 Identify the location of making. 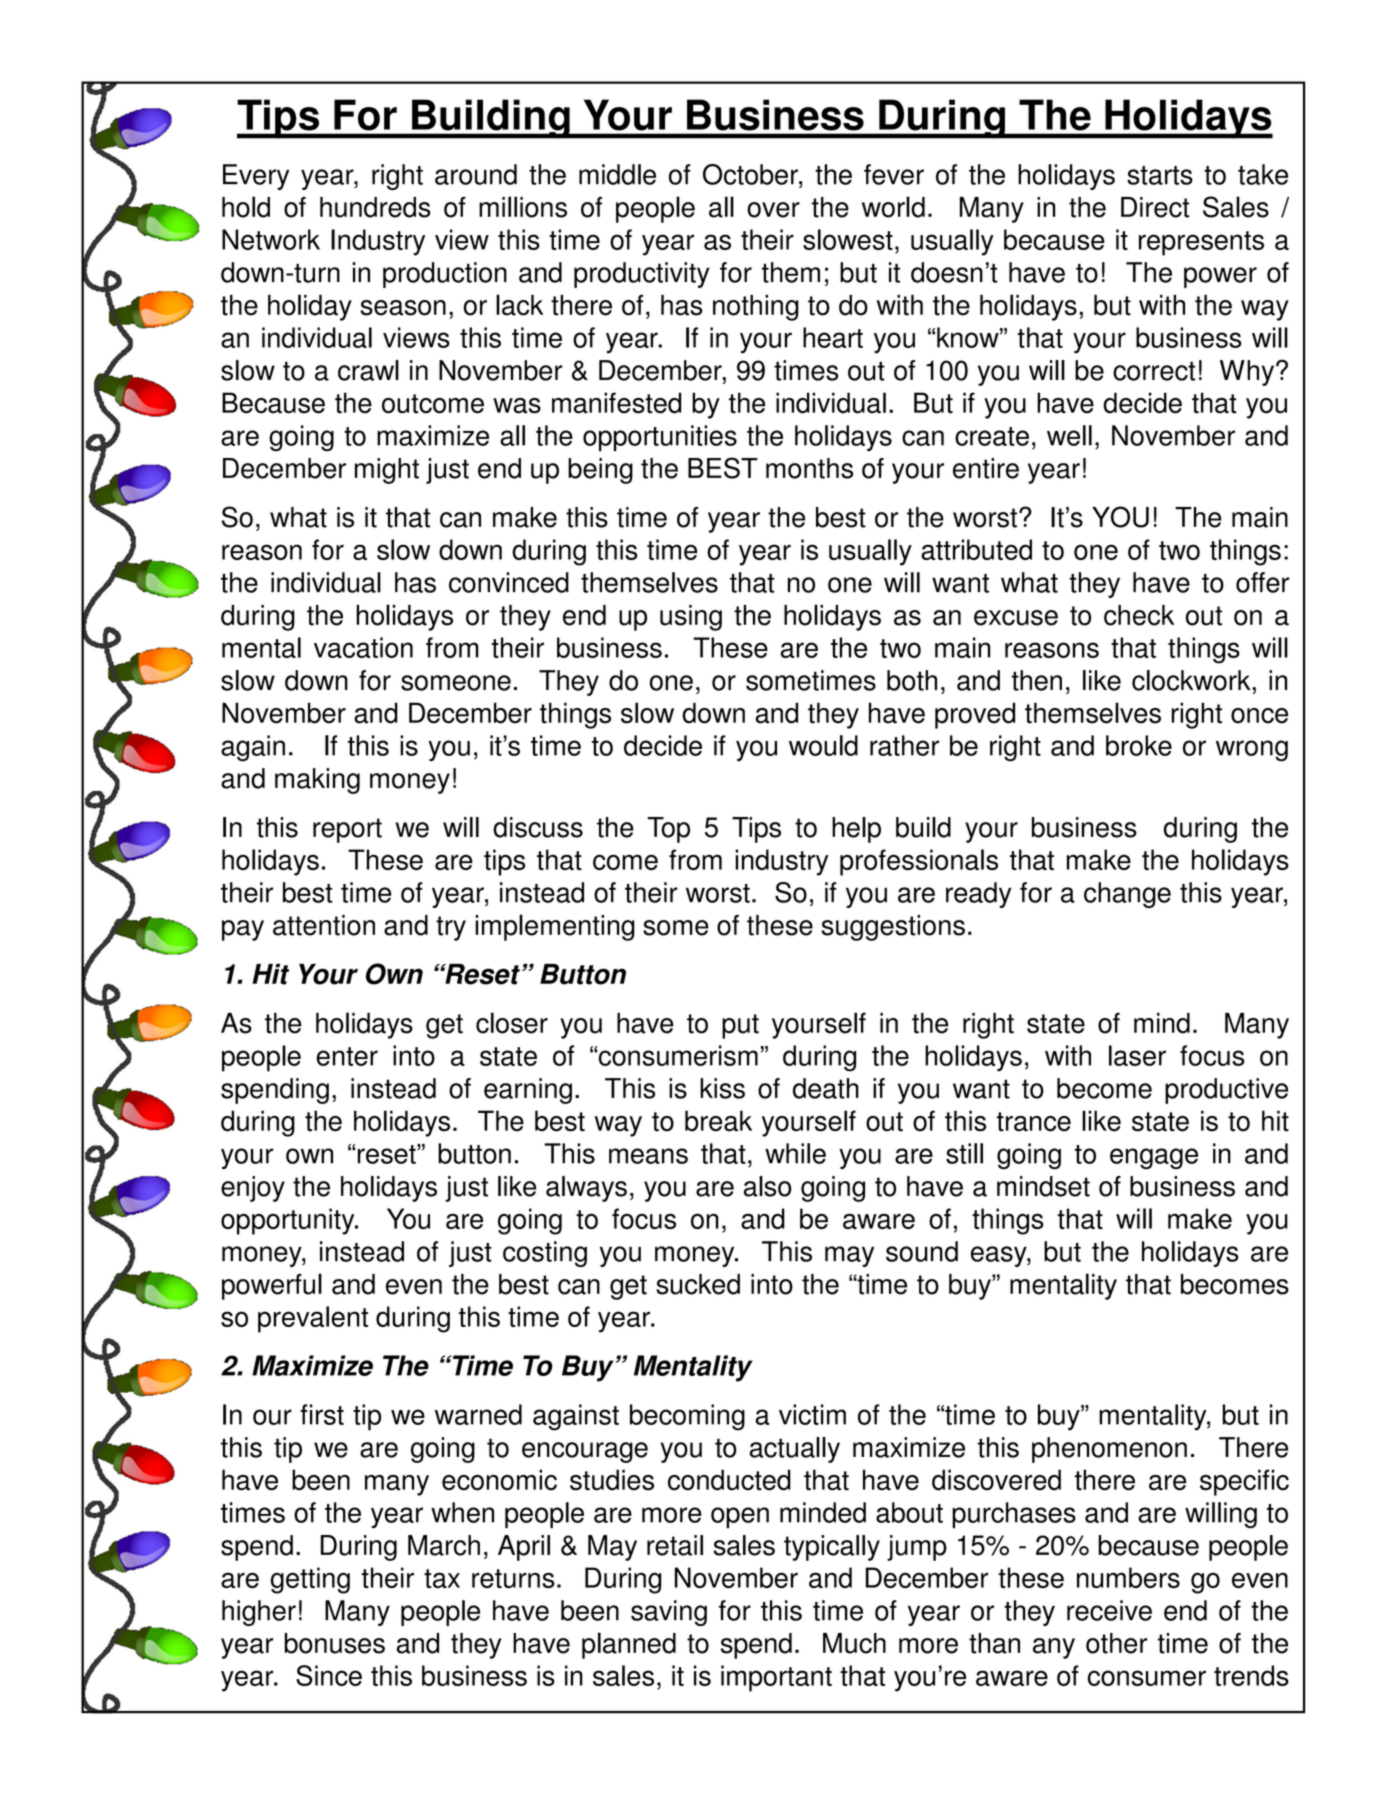
(317, 781).
